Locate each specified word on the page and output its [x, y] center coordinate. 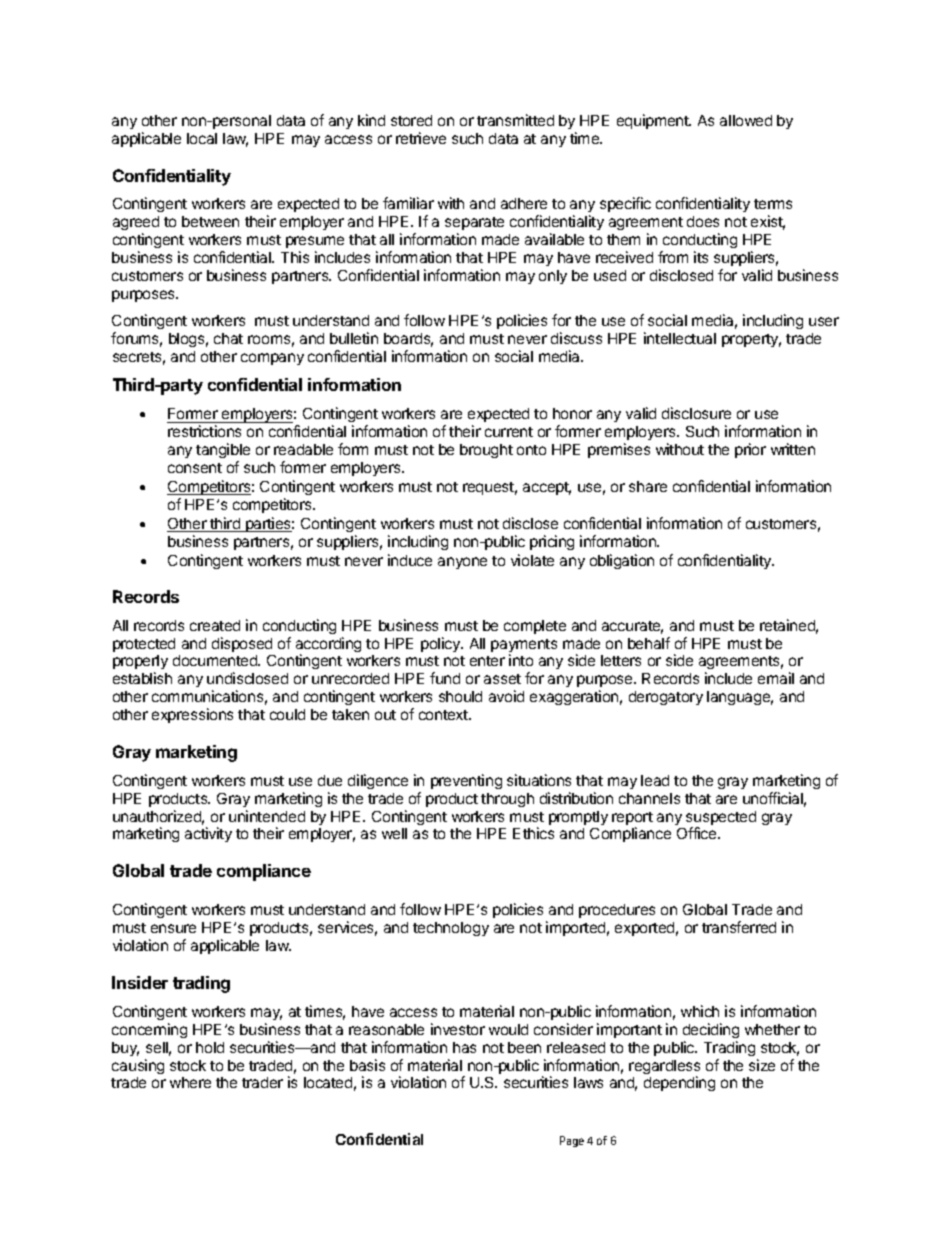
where [190, 1082]
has [464, 1047]
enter [487, 661]
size [762, 1065]
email [776, 678]
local [202, 138]
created [215, 625]
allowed [746, 120]
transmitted [515, 120]
